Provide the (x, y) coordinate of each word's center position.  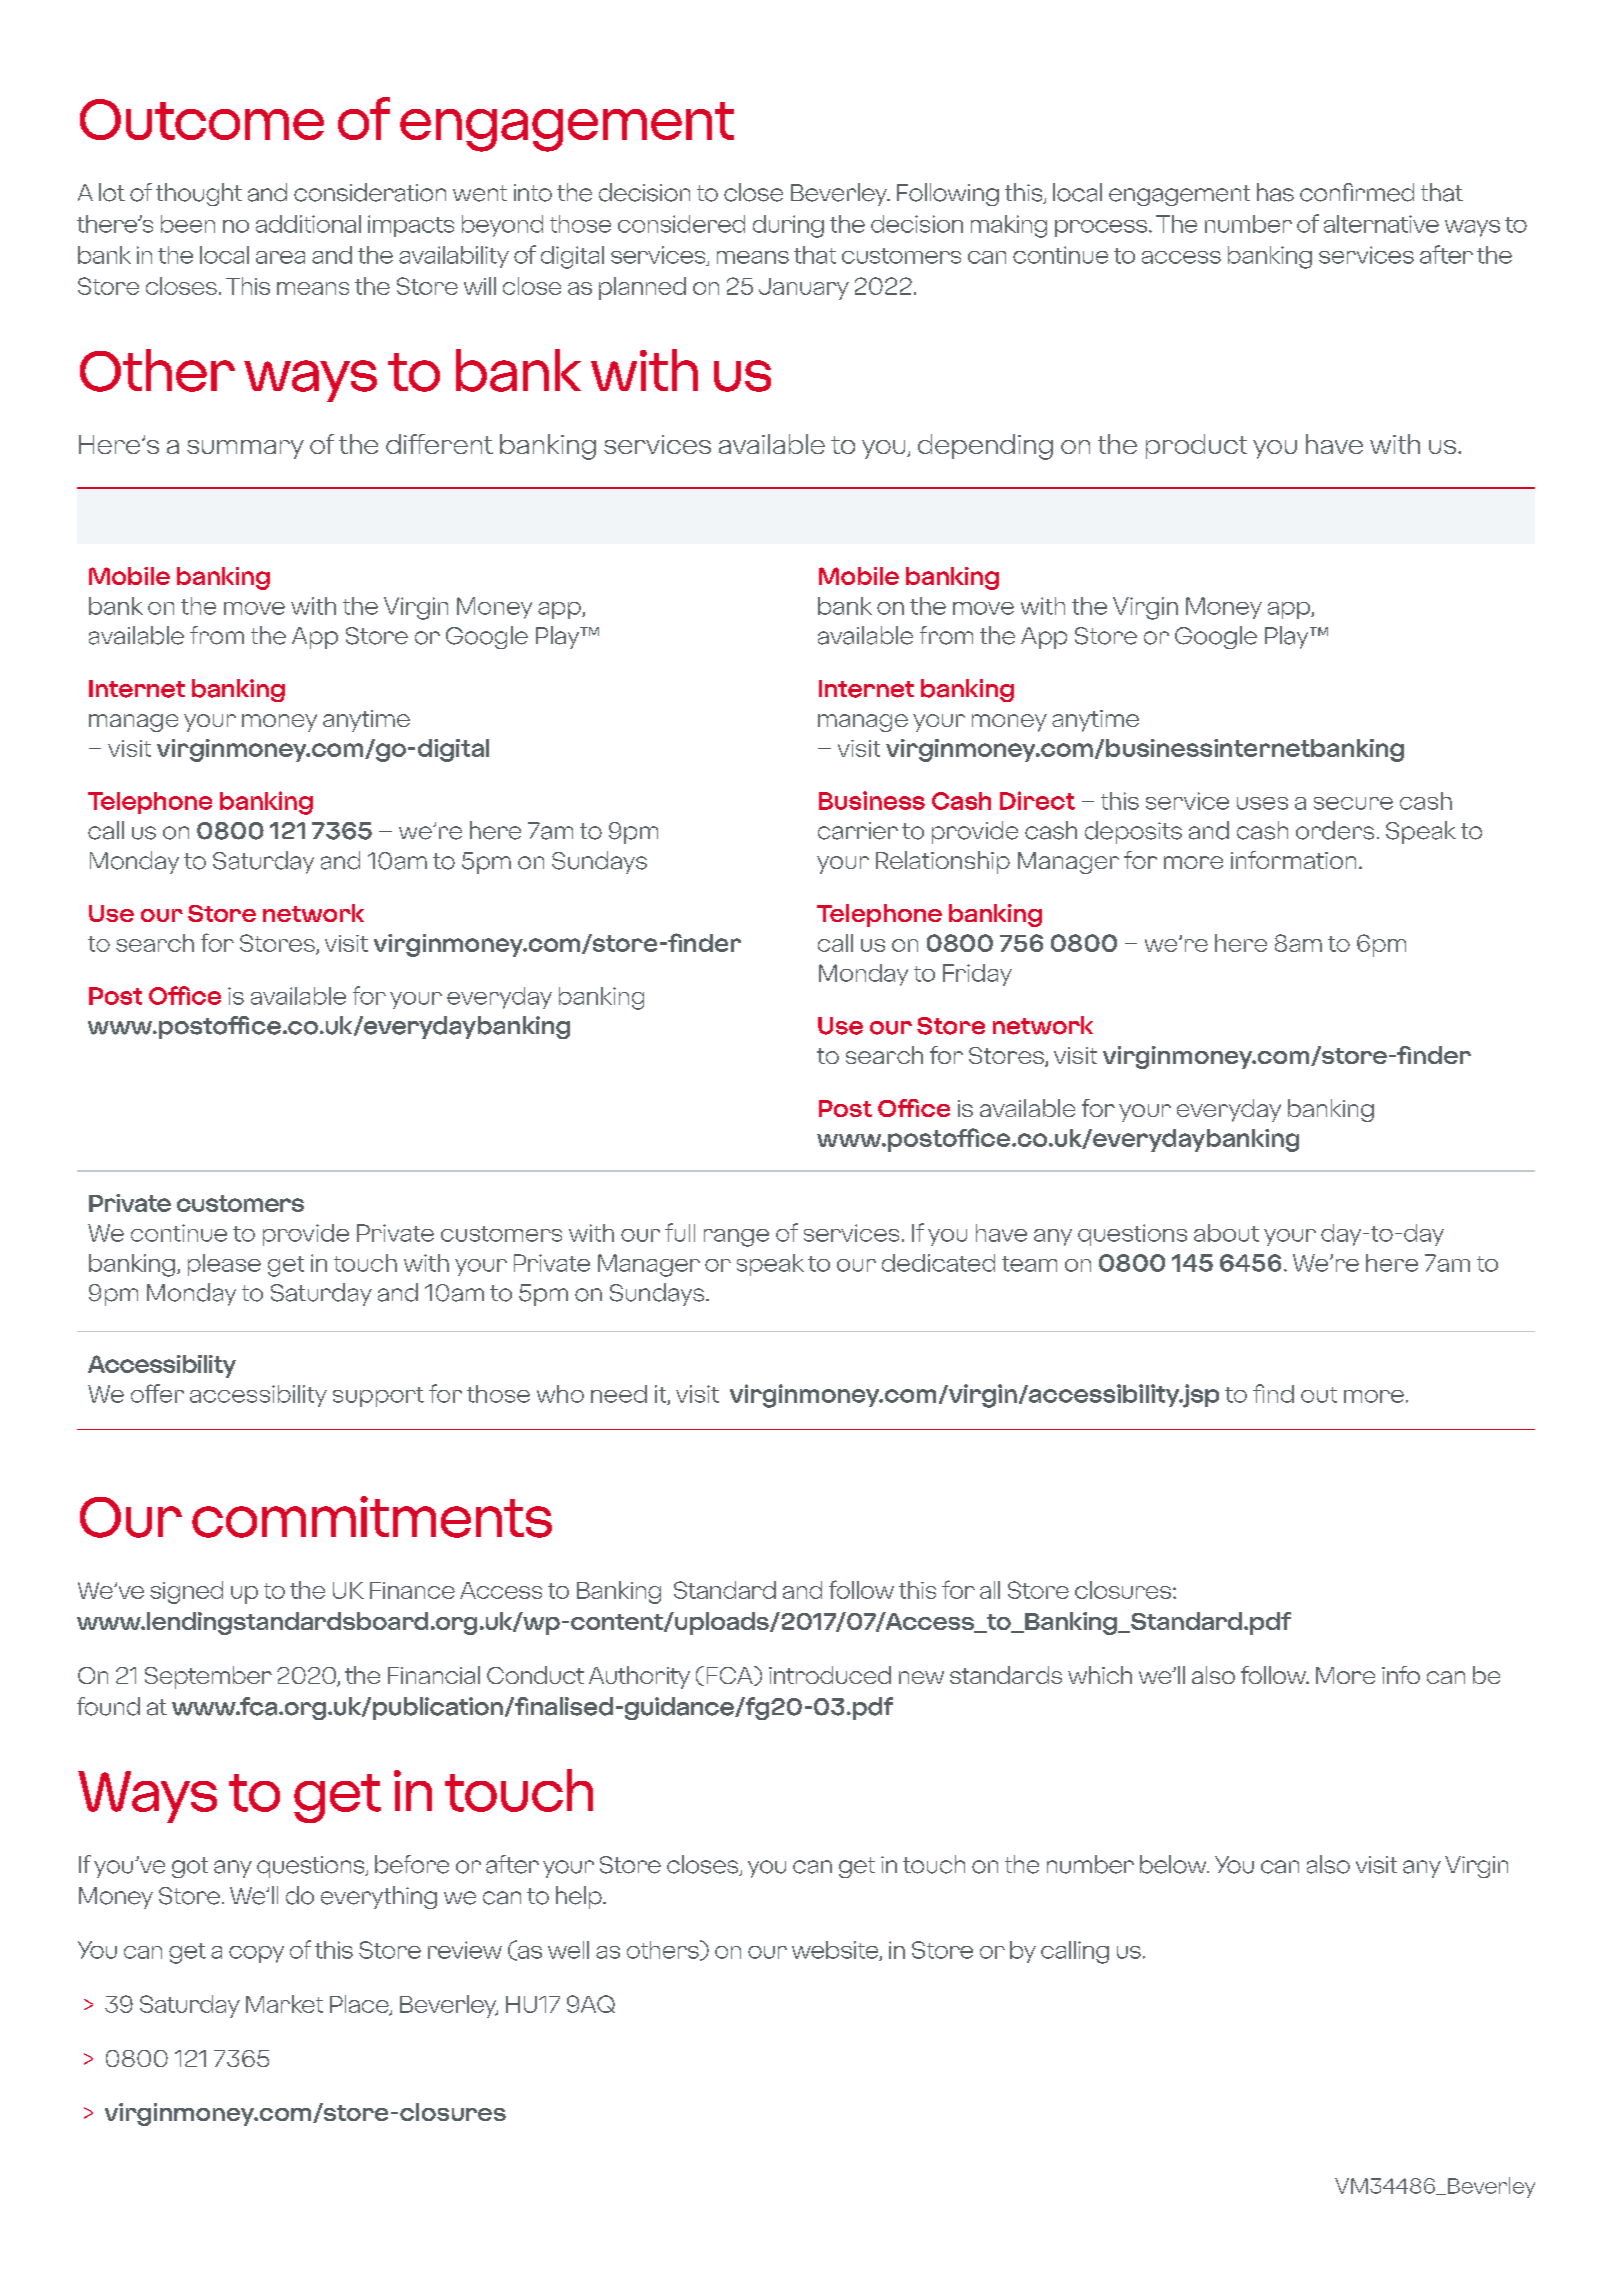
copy (256, 1954)
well (568, 1950)
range (736, 1238)
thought (199, 194)
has (1275, 192)
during (788, 226)
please (224, 1265)
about (1226, 1233)
